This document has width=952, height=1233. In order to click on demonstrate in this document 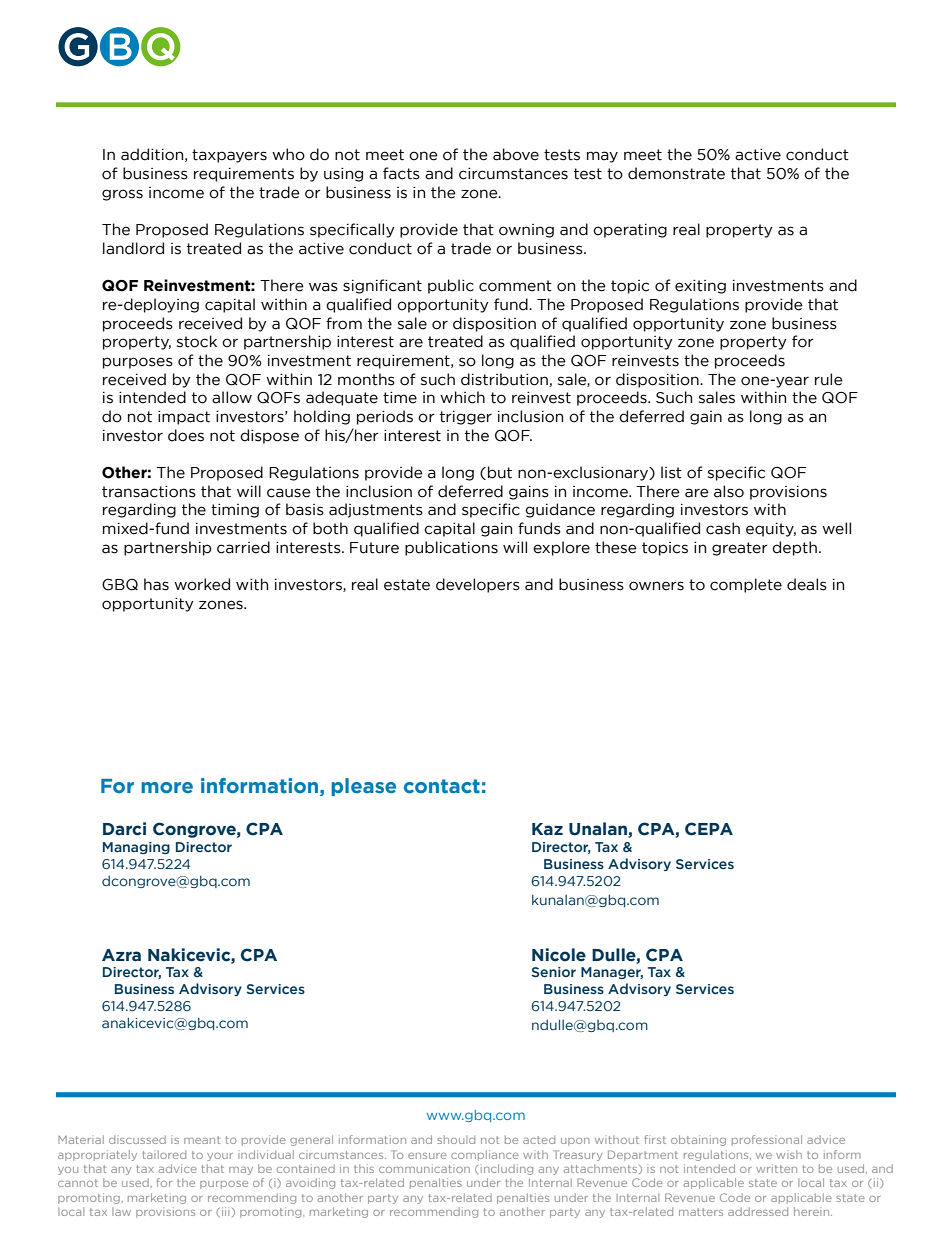, I will do `click(676, 173)`.
